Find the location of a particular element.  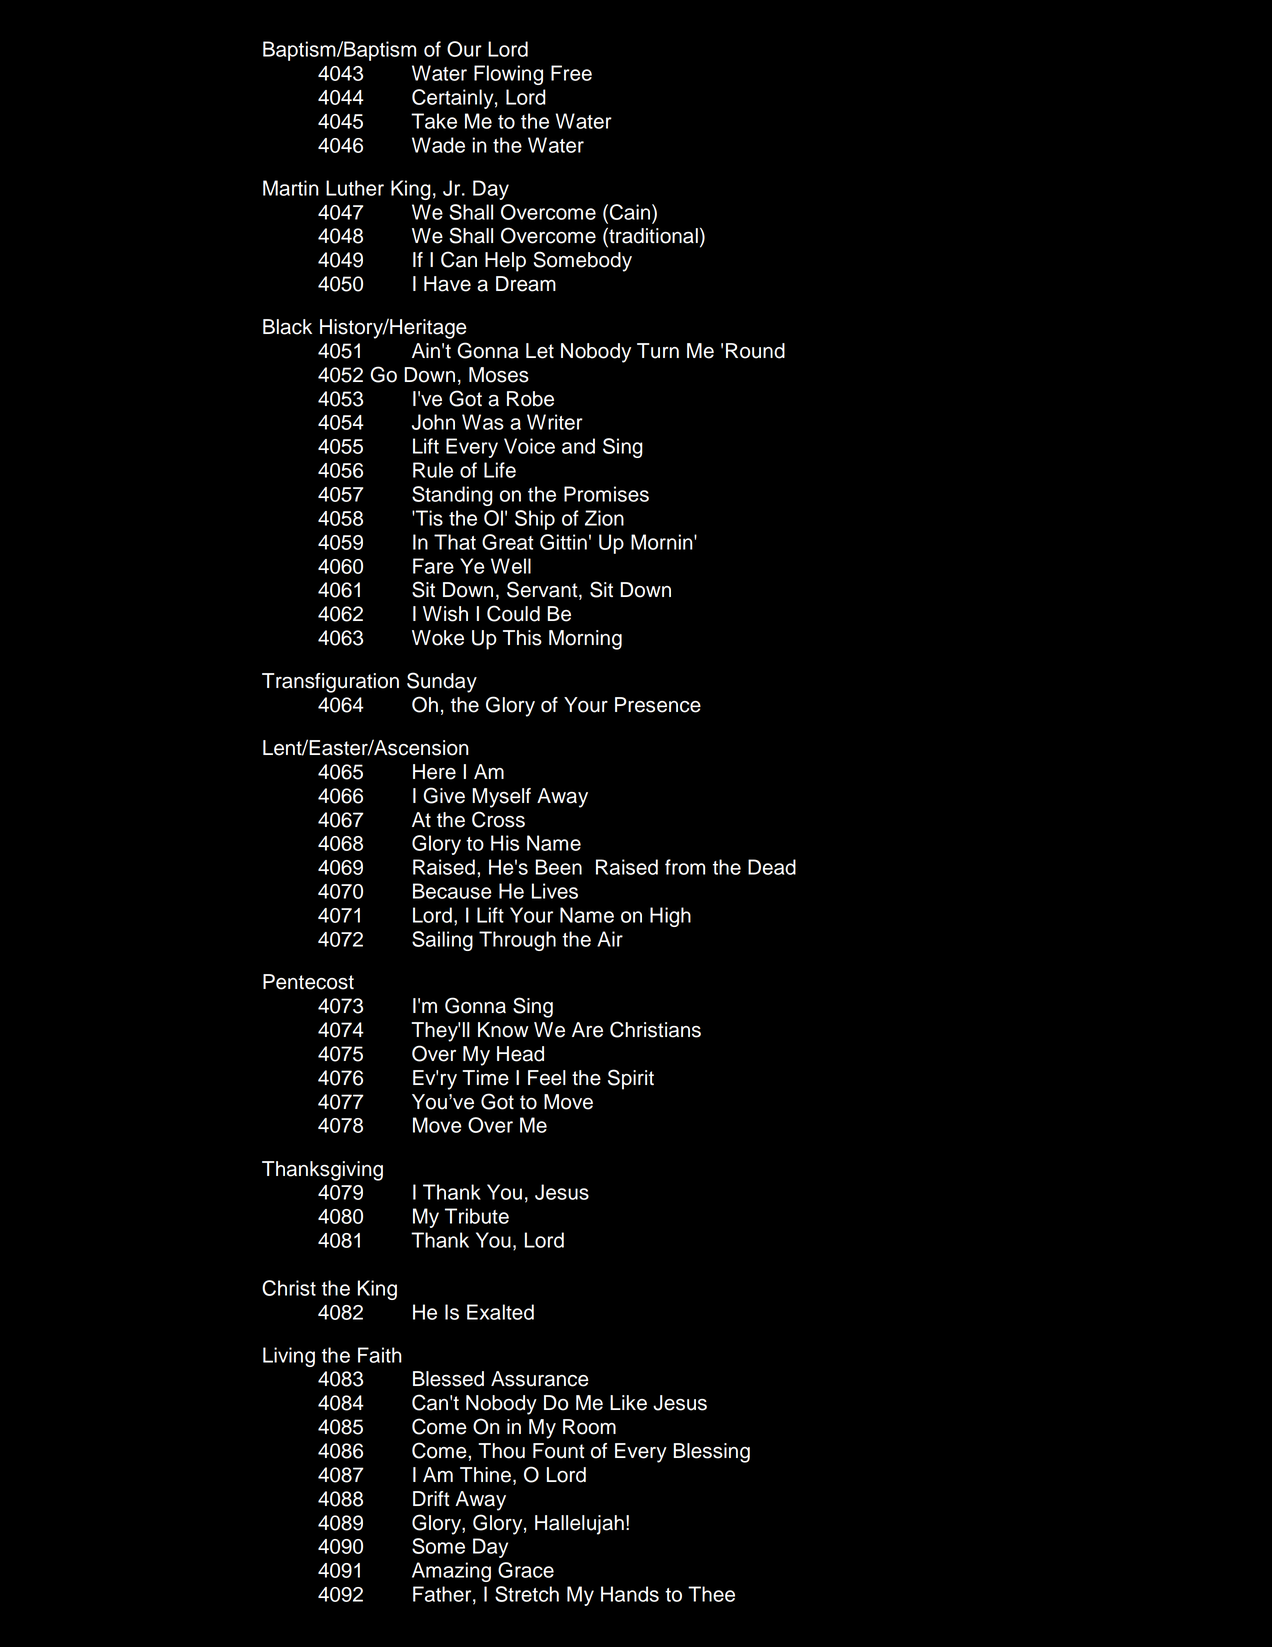

Faith is located at coordinates (380, 1355).
